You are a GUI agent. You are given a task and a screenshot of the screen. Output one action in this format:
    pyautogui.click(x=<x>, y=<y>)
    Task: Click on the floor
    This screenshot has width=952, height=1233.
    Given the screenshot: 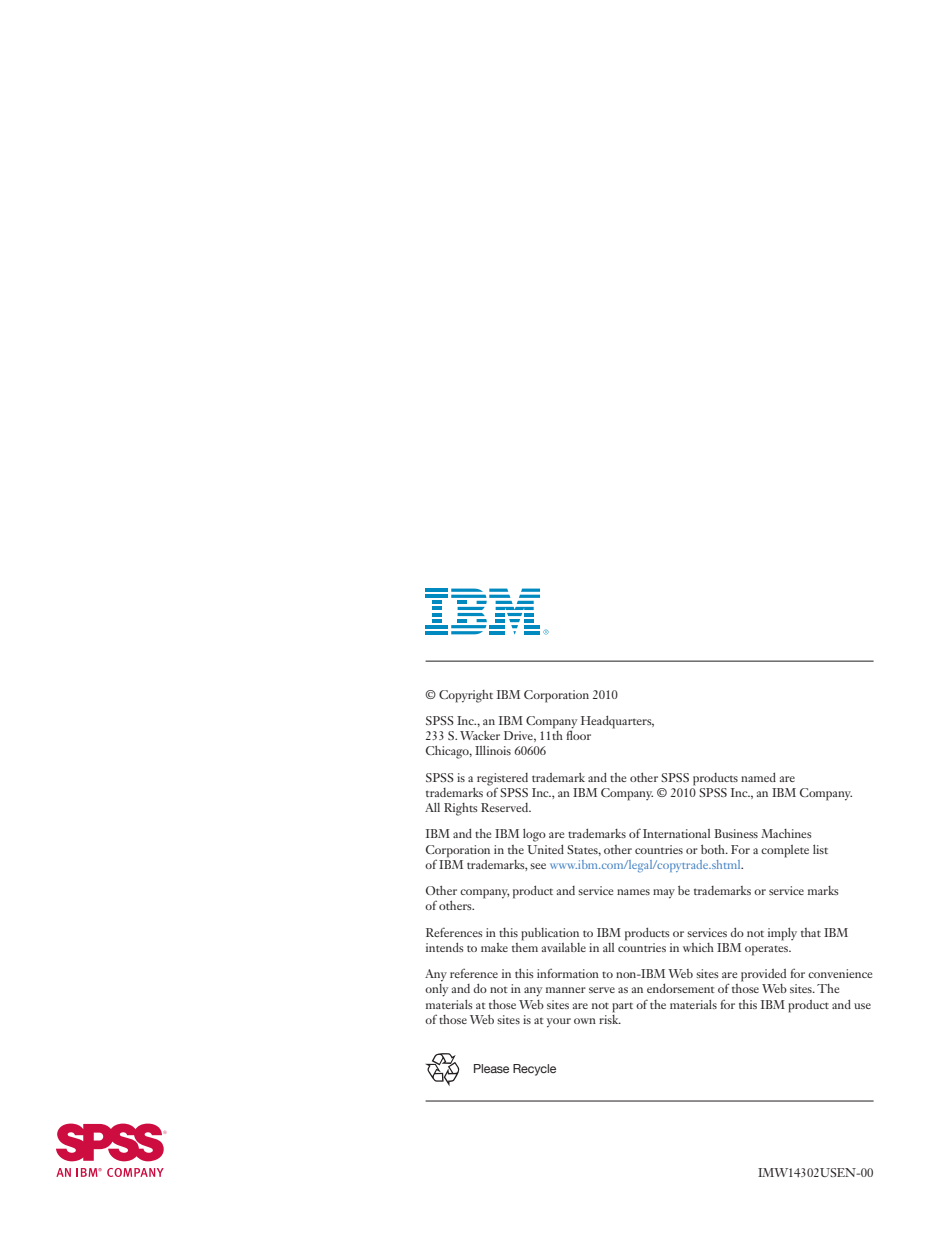 What is the action you would take?
    pyautogui.click(x=579, y=734)
